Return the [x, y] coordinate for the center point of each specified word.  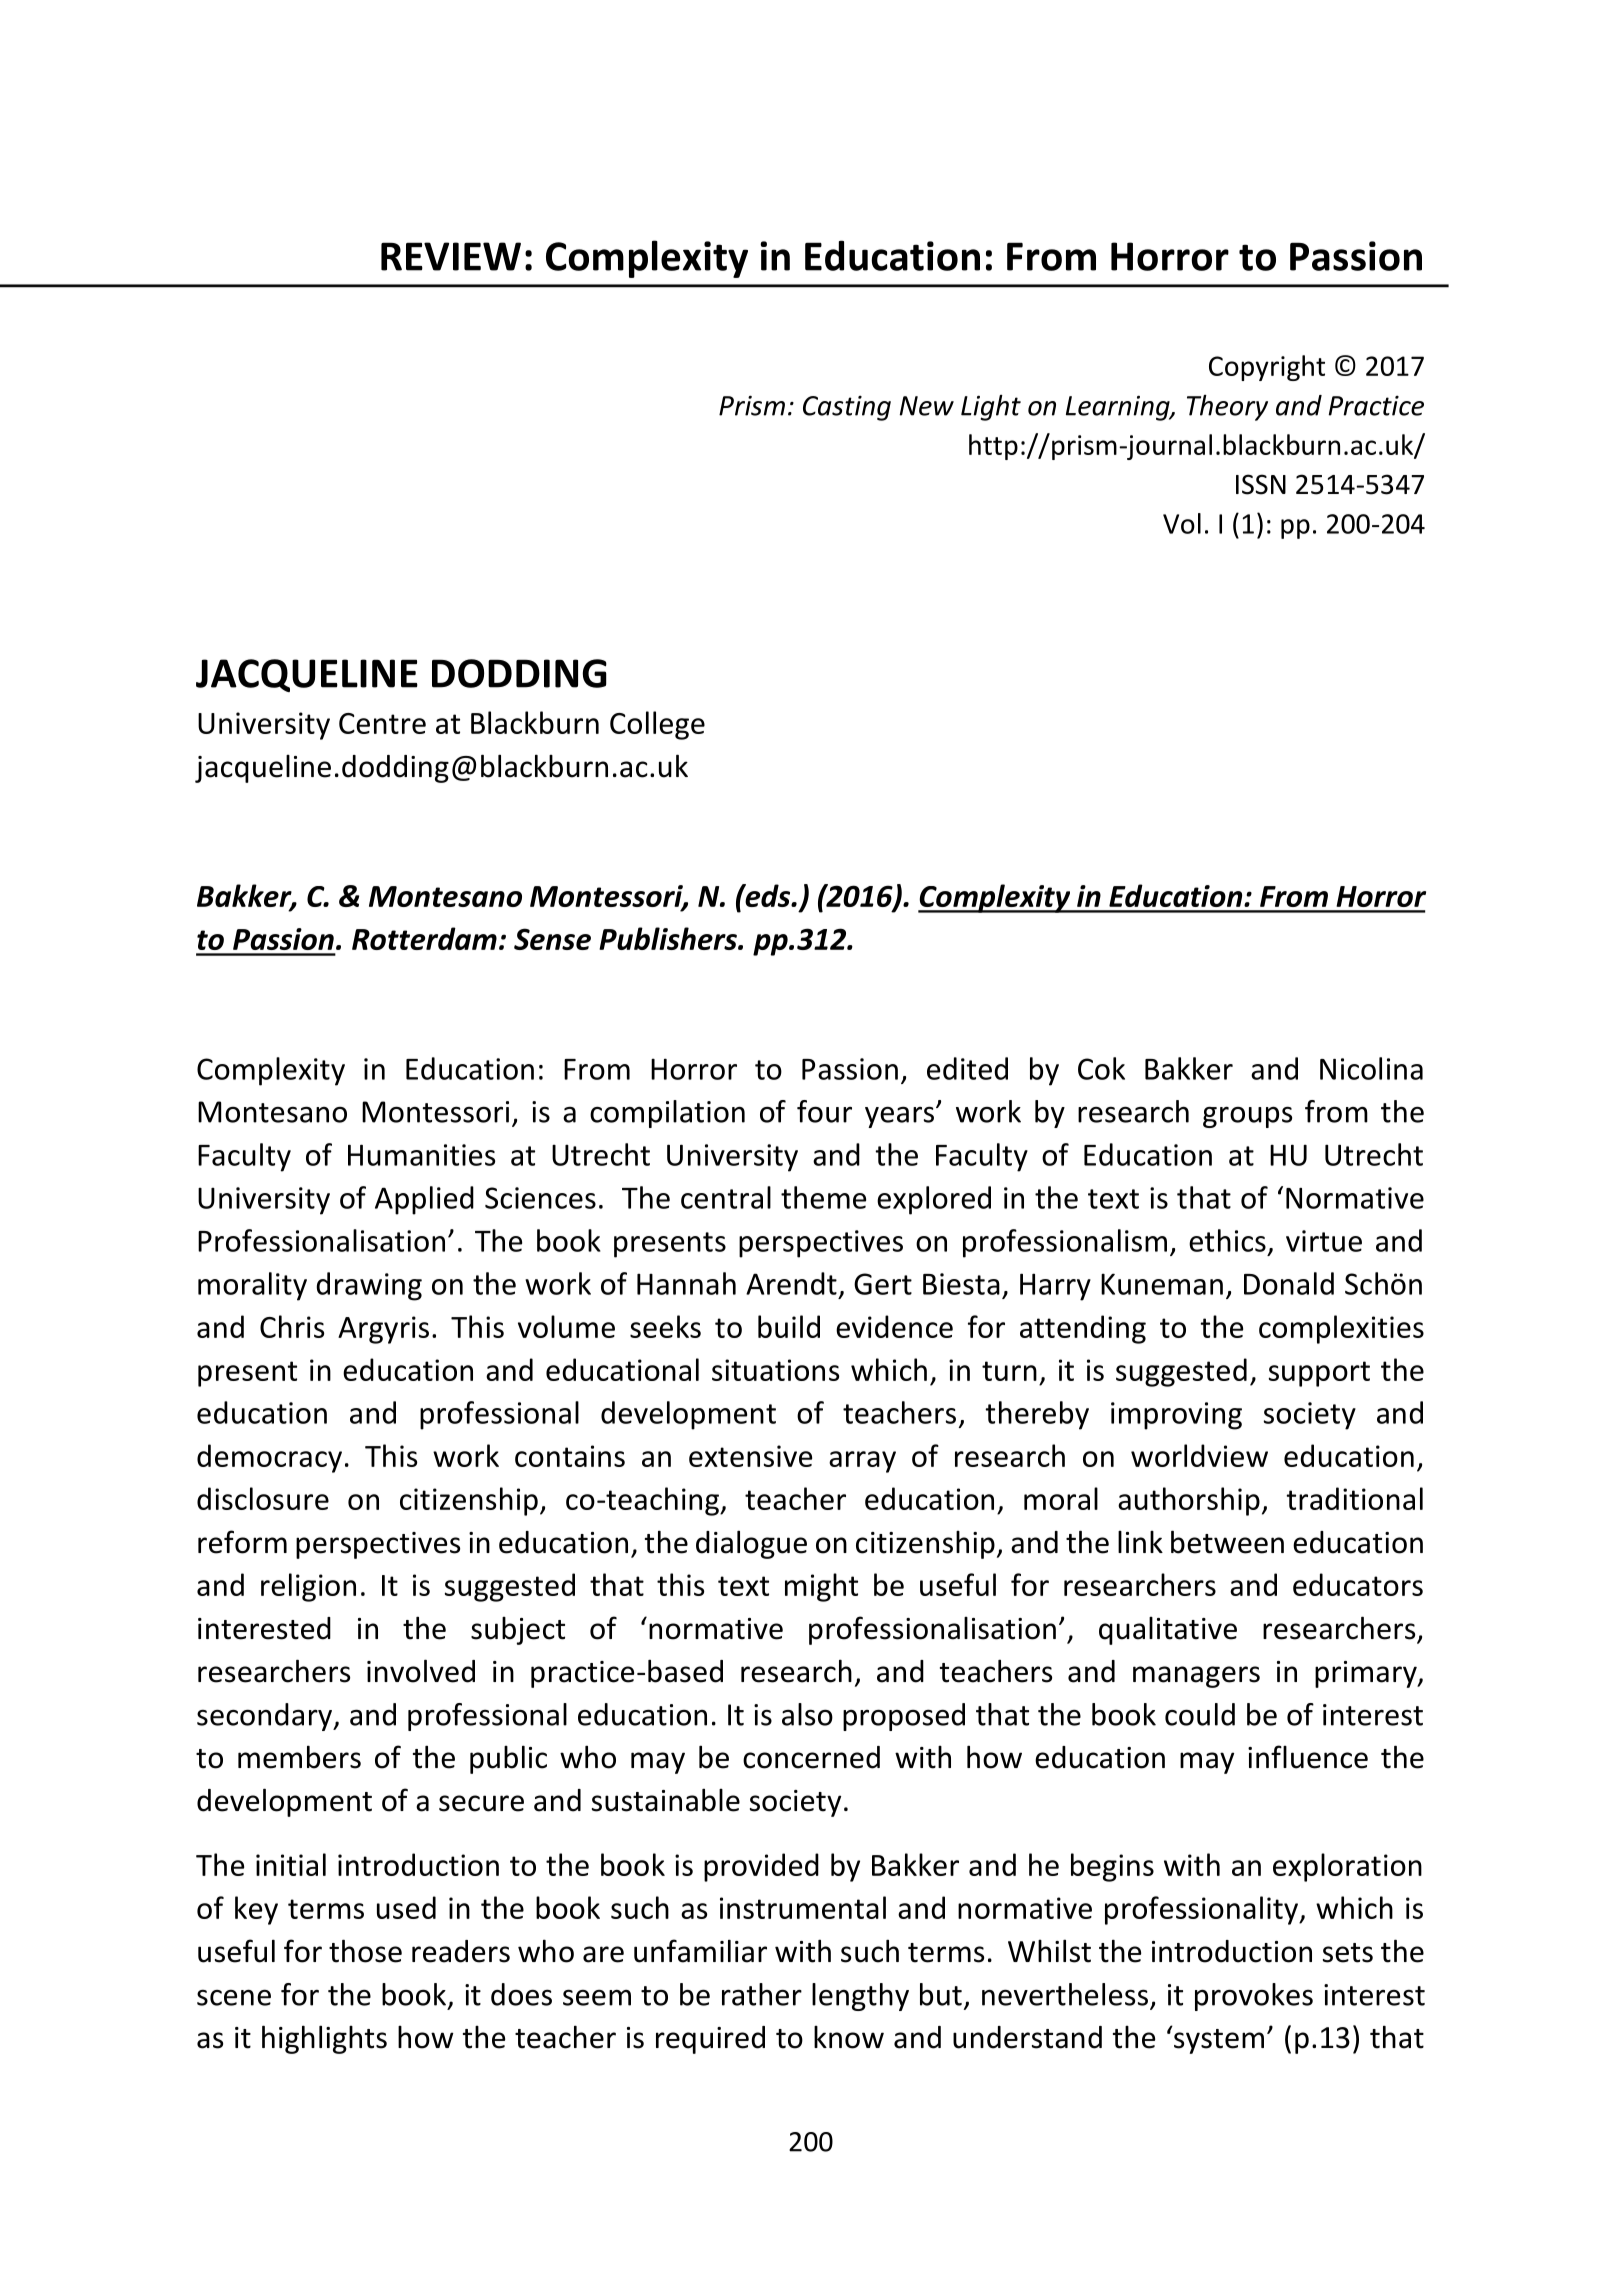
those [365, 1951]
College [657, 725]
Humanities [421, 1155]
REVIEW [451, 256]
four [824, 1111]
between [1227, 1542]
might [821, 1587]
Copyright [1267, 368]
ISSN [1261, 484]
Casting [847, 408]
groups [1247, 1117]
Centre [382, 723]
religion [308, 1587]
